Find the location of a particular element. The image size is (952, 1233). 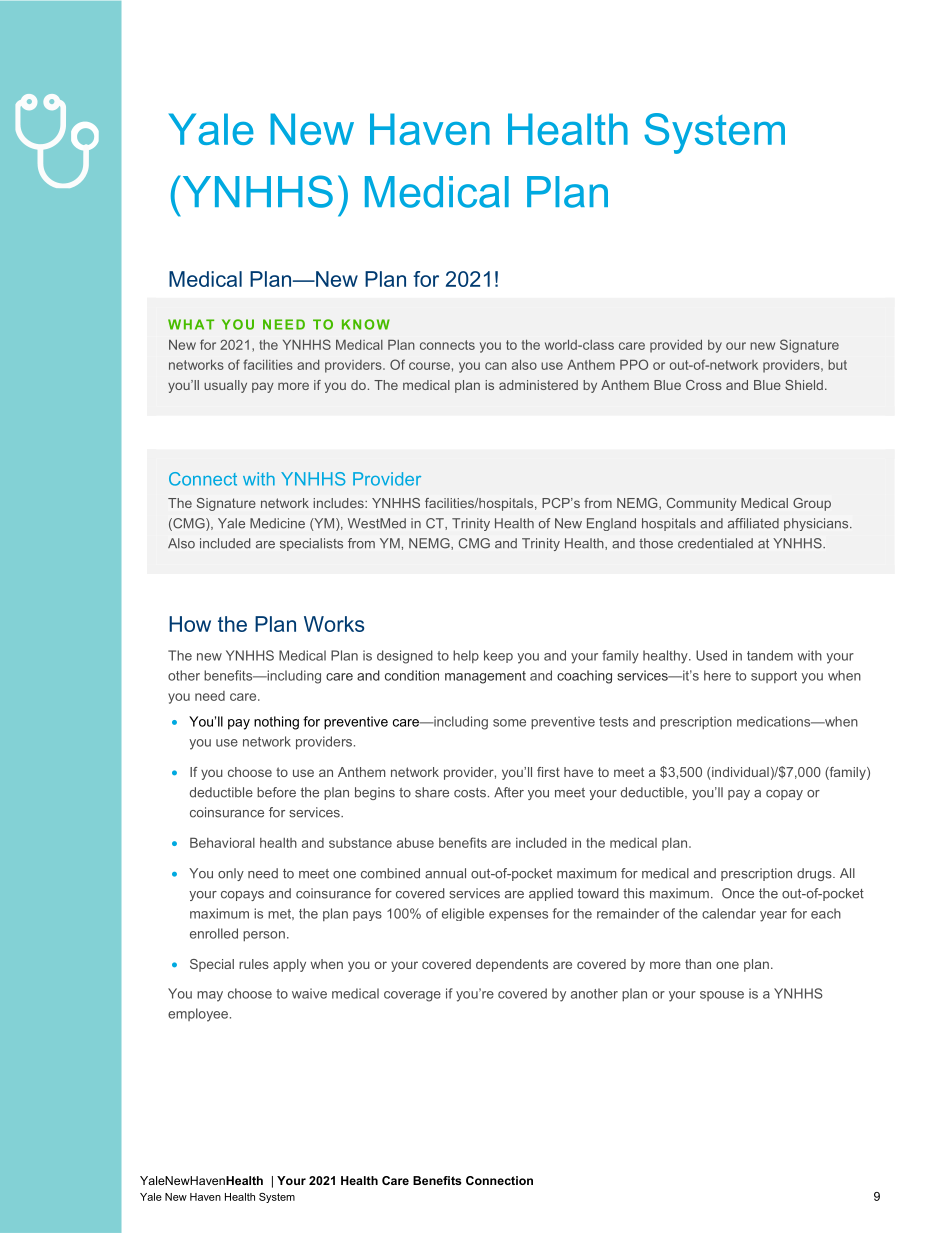

waive is located at coordinates (309, 993).
